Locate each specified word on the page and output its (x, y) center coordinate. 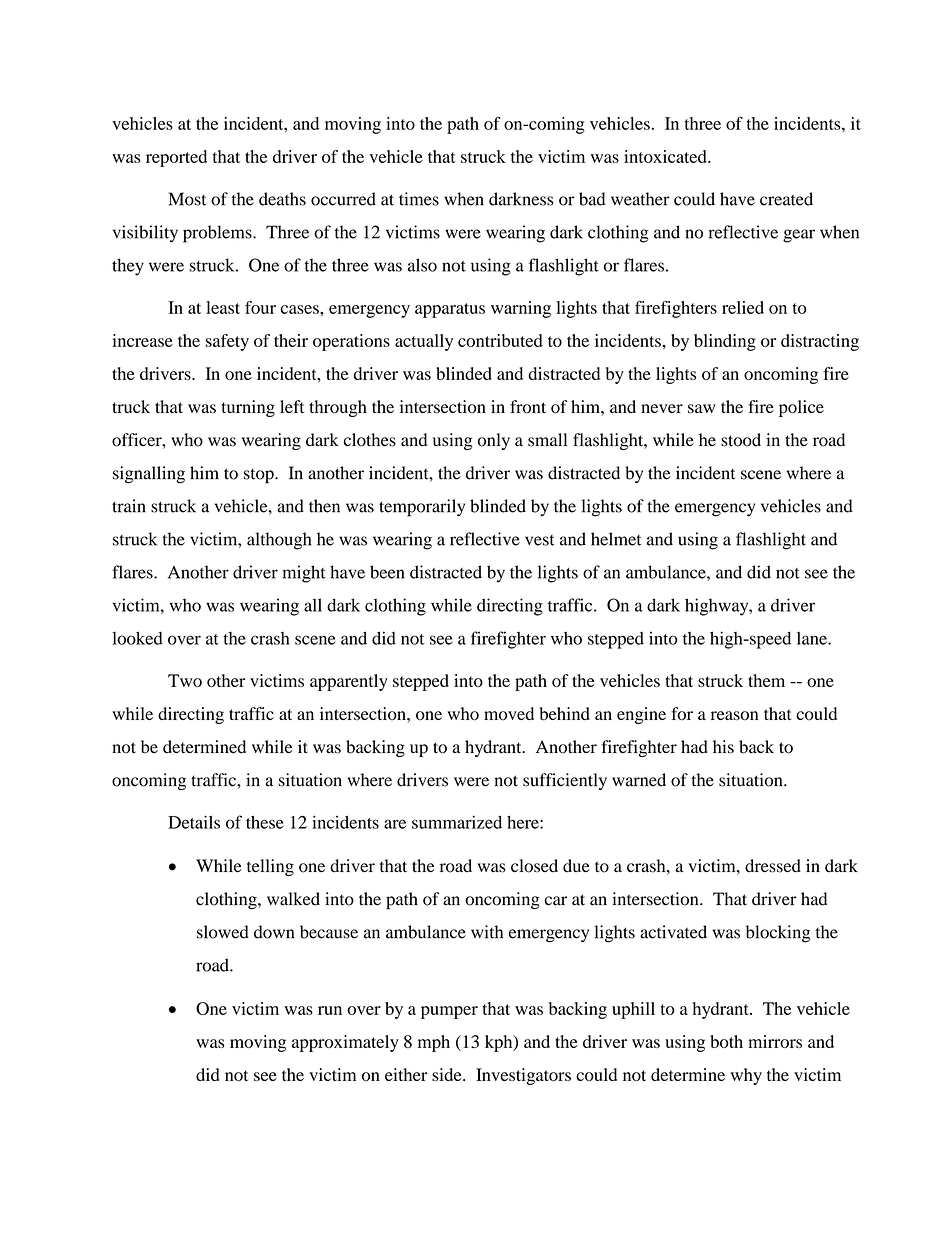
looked (137, 638)
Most (187, 199)
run (330, 1010)
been (387, 572)
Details (194, 822)
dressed (773, 866)
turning (248, 408)
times (419, 199)
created (786, 199)
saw (701, 409)
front (528, 407)
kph (500, 1043)
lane (813, 638)
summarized (457, 822)
